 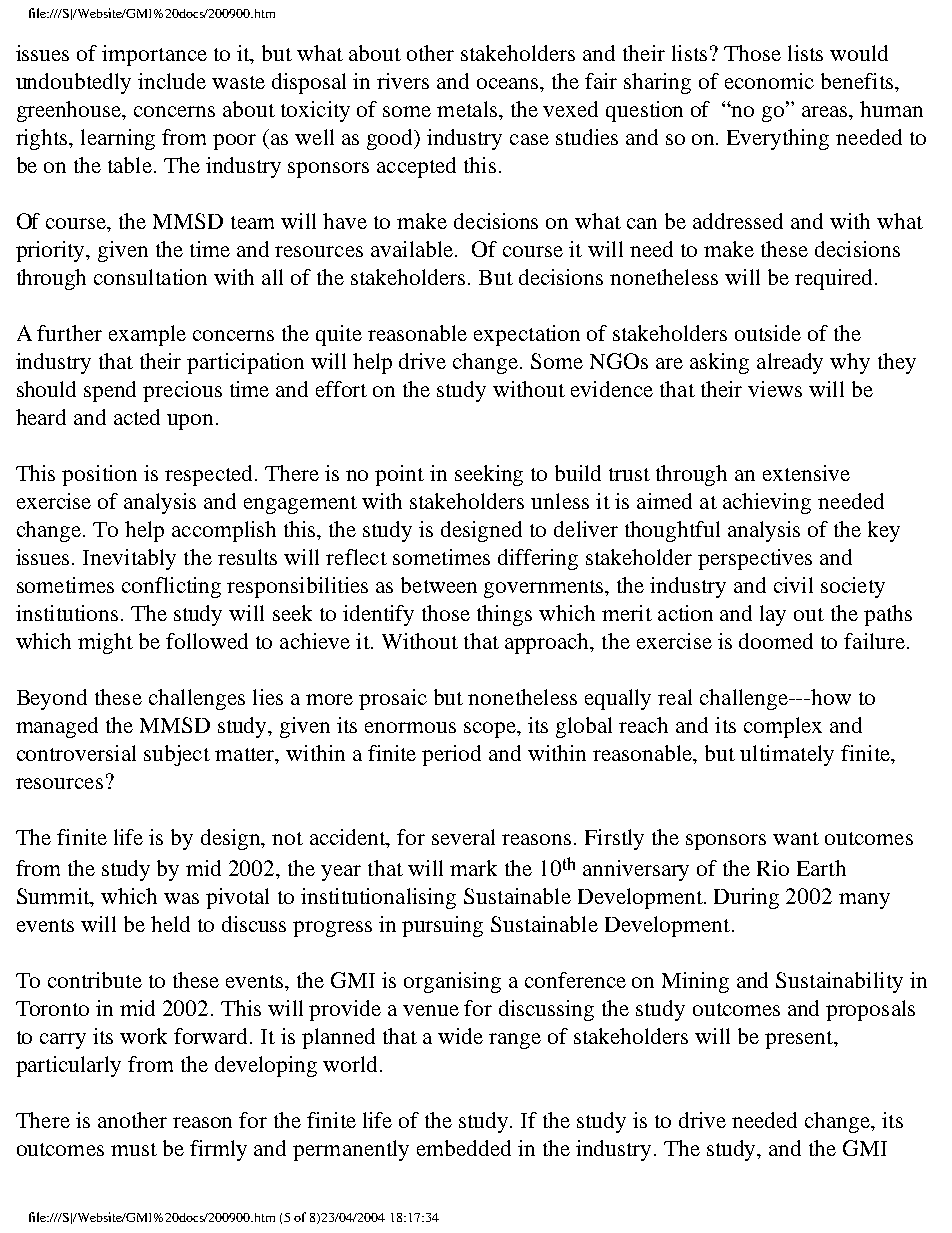 What do you see at coordinates (793, 585) in the document?
I see `civil` at bounding box center [793, 585].
